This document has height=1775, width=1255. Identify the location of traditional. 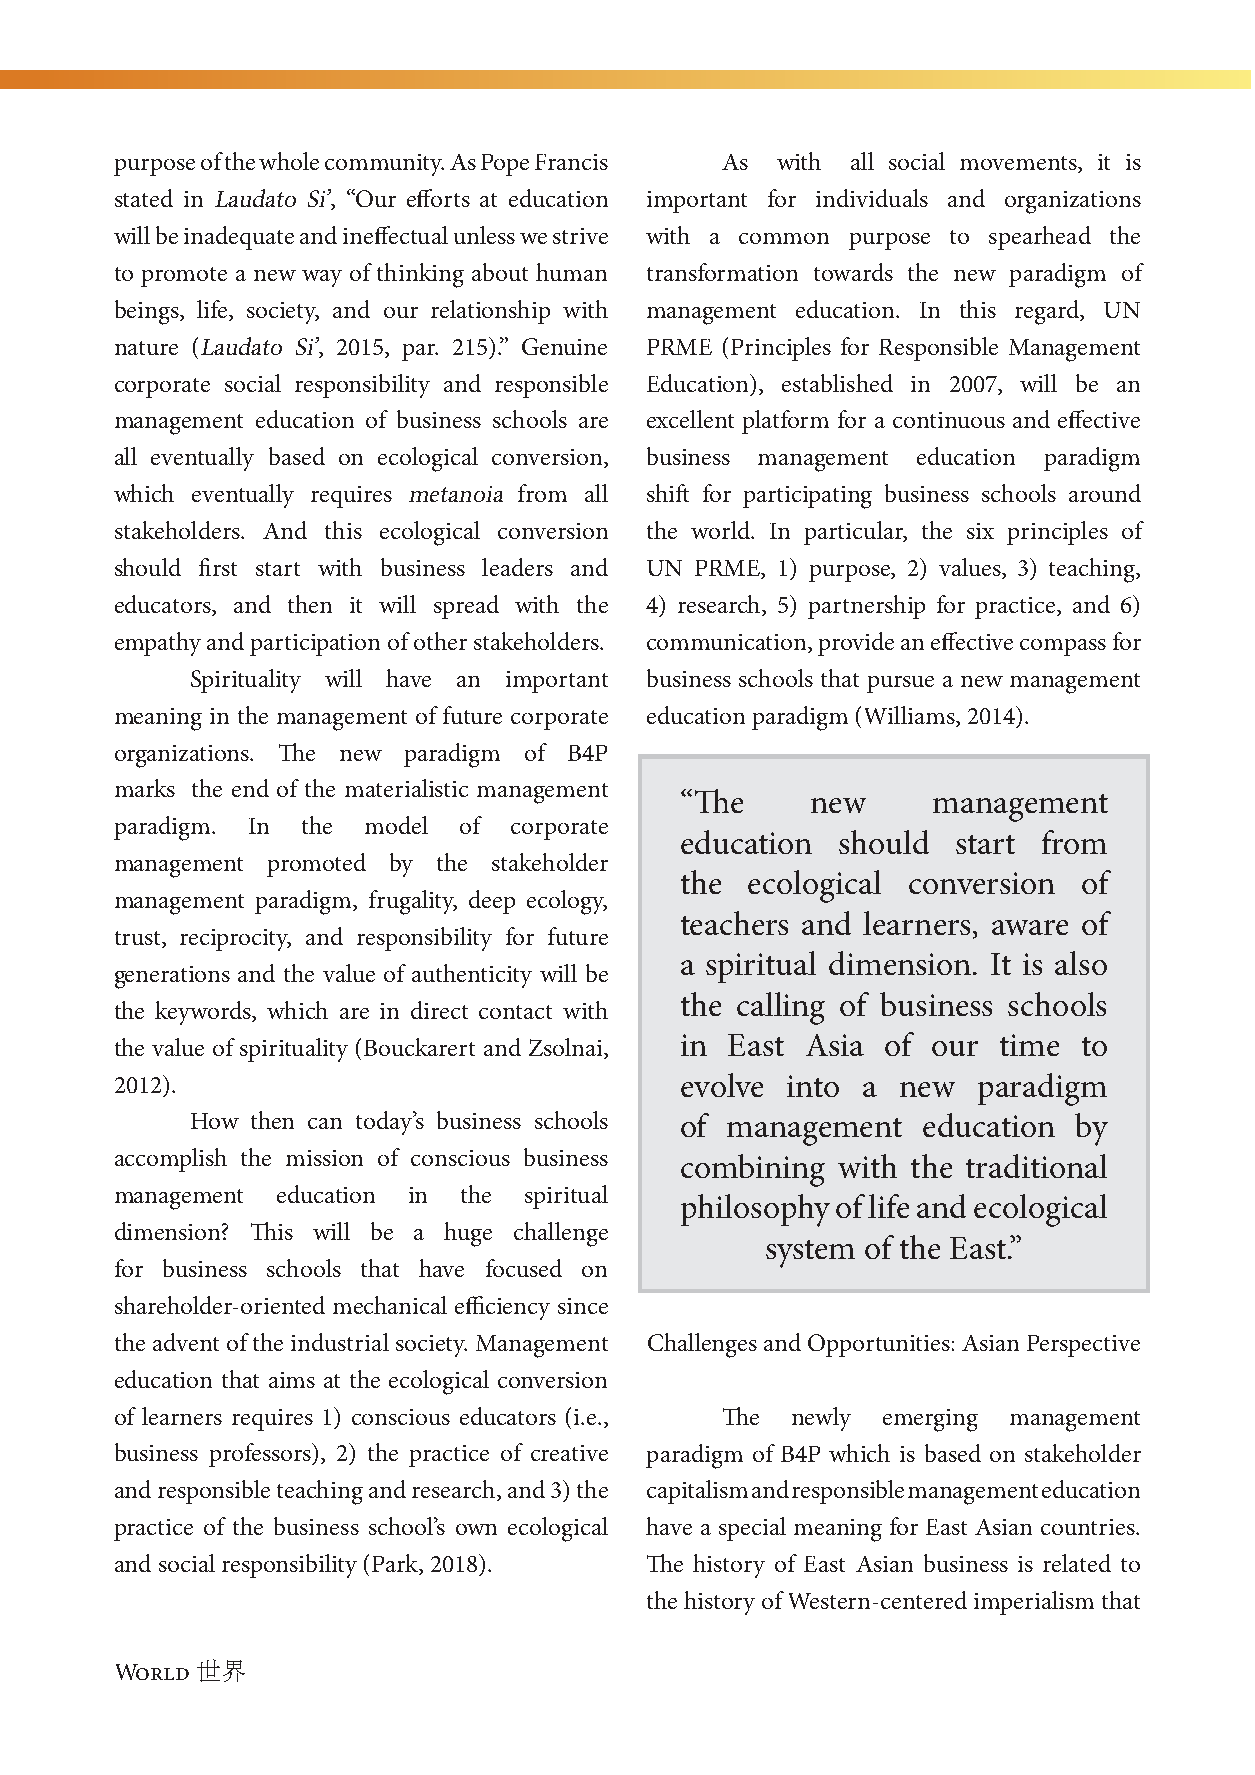
(1036, 1166).
